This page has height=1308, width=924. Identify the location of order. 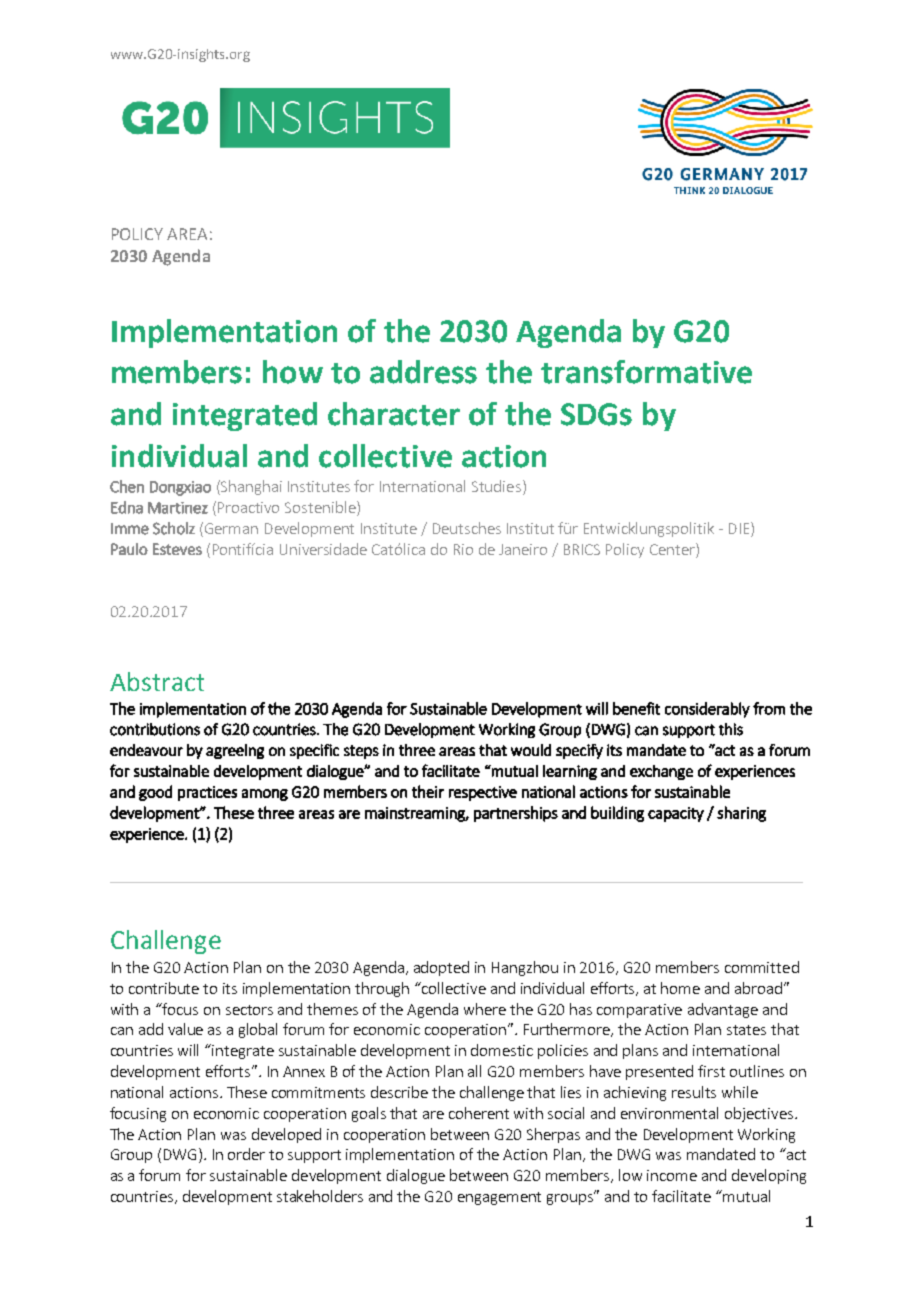
(246, 1154).
